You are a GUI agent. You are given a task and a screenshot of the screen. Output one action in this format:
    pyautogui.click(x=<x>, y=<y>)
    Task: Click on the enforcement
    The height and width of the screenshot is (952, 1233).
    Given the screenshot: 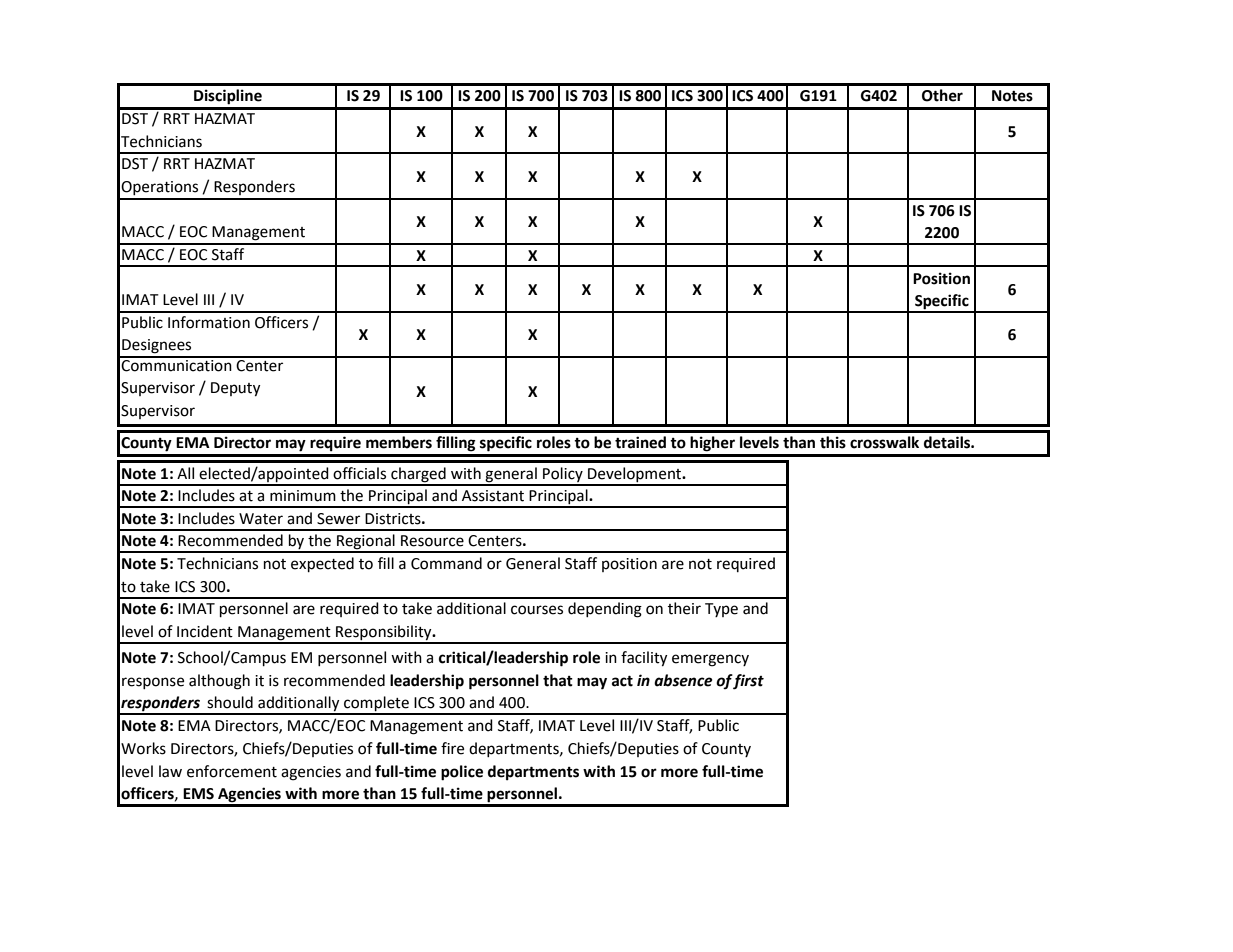 What is the action you would take?
    pyautogui.click(x=232, y=771)
